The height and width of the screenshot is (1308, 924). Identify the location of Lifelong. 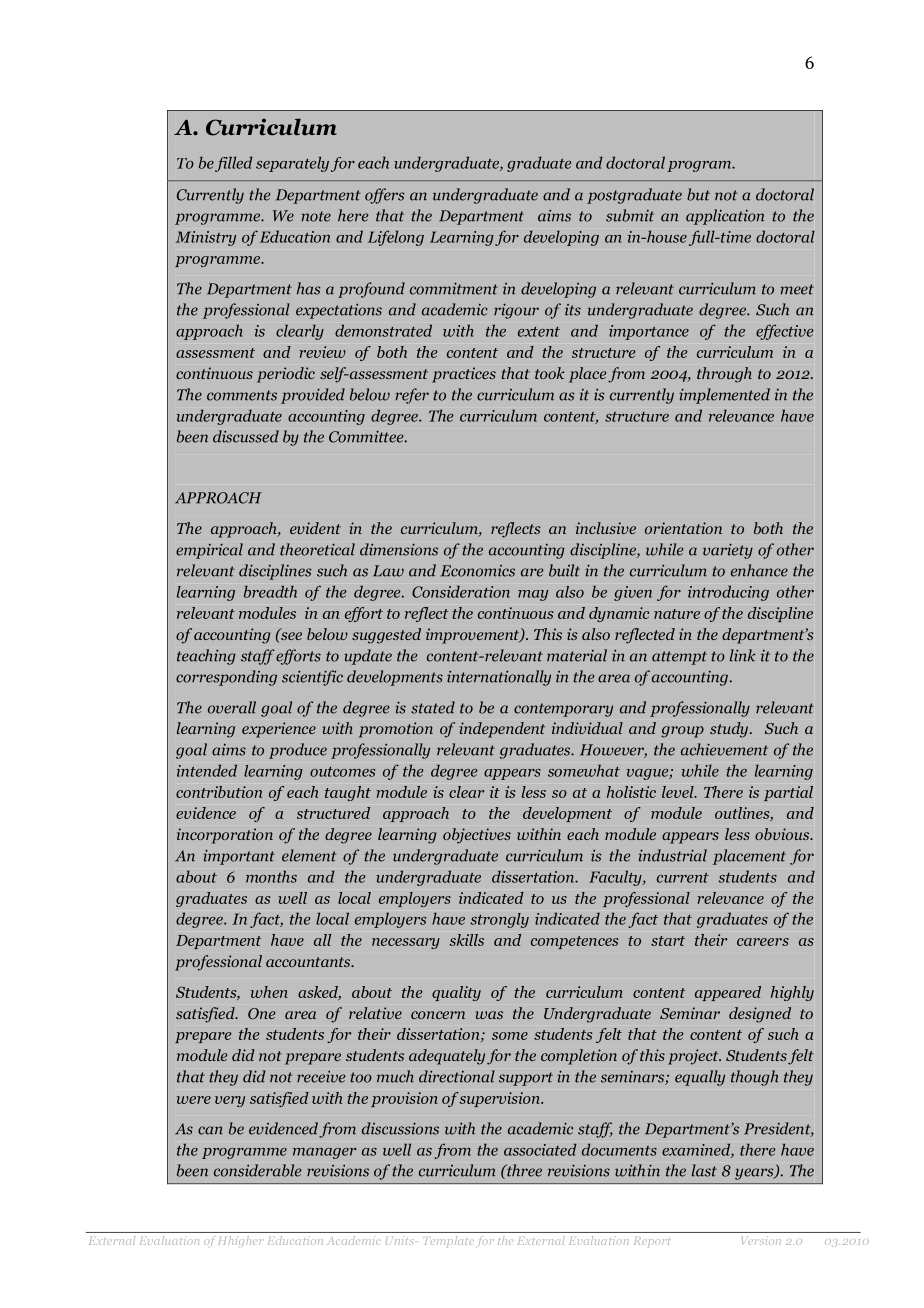
(396, 238).
